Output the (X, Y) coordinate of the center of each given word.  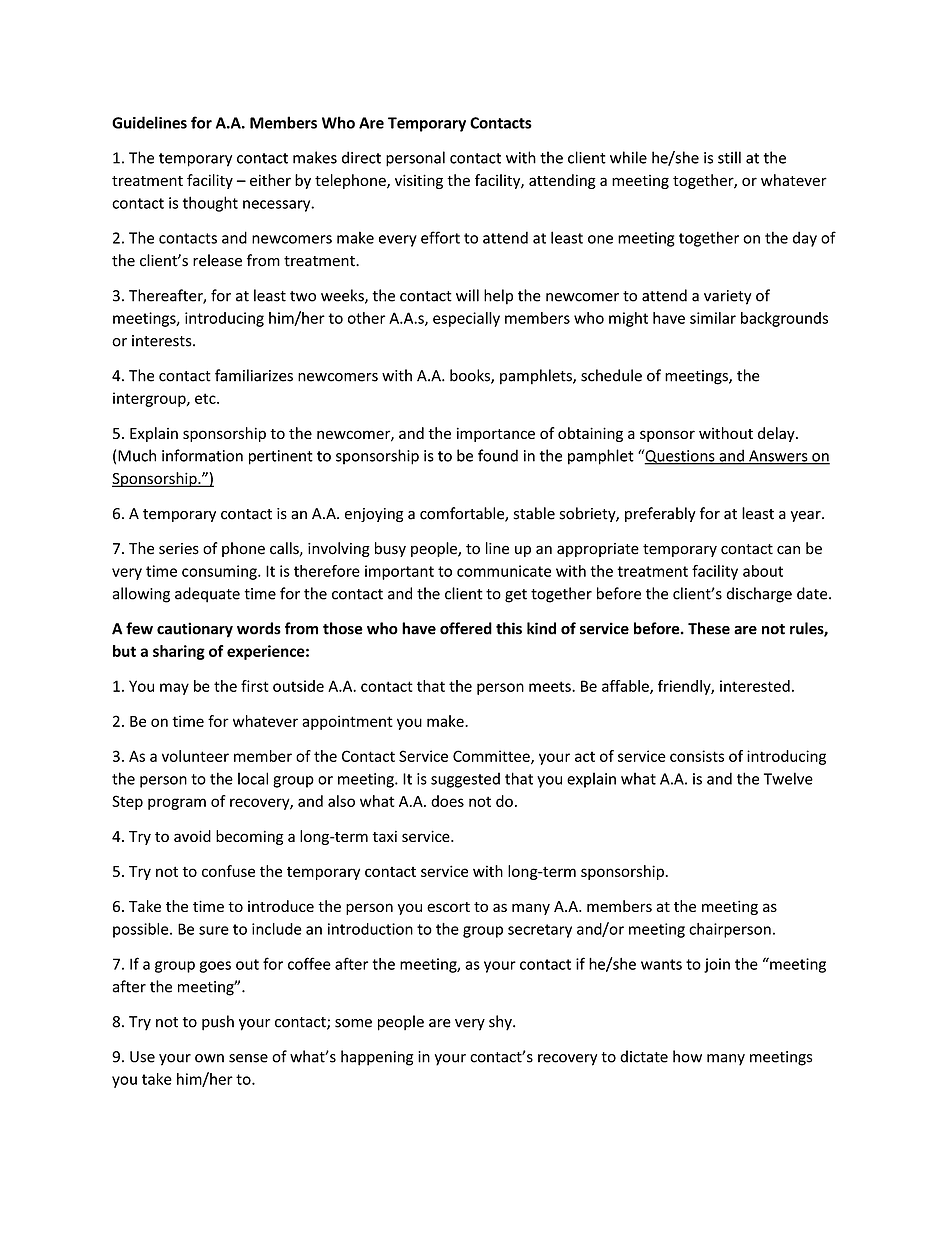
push (218, 1023)
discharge (759, 595)
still (729, 157)
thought (210, 204)
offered (466, 628)
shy (501, 1023)
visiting (419, 181)
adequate (207, 595)
